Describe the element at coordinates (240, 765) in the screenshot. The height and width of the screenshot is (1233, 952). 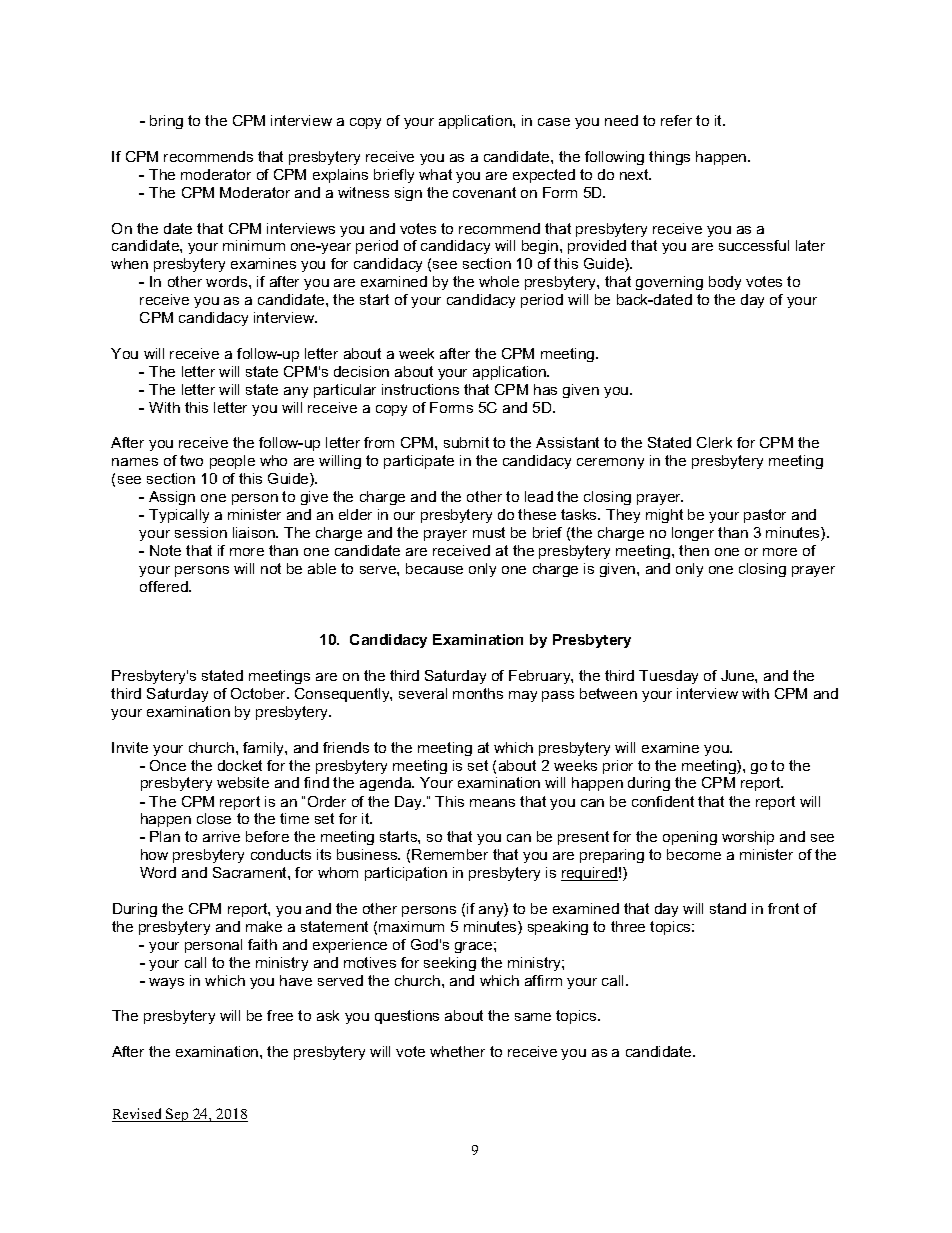
I see `docket` at that location.
